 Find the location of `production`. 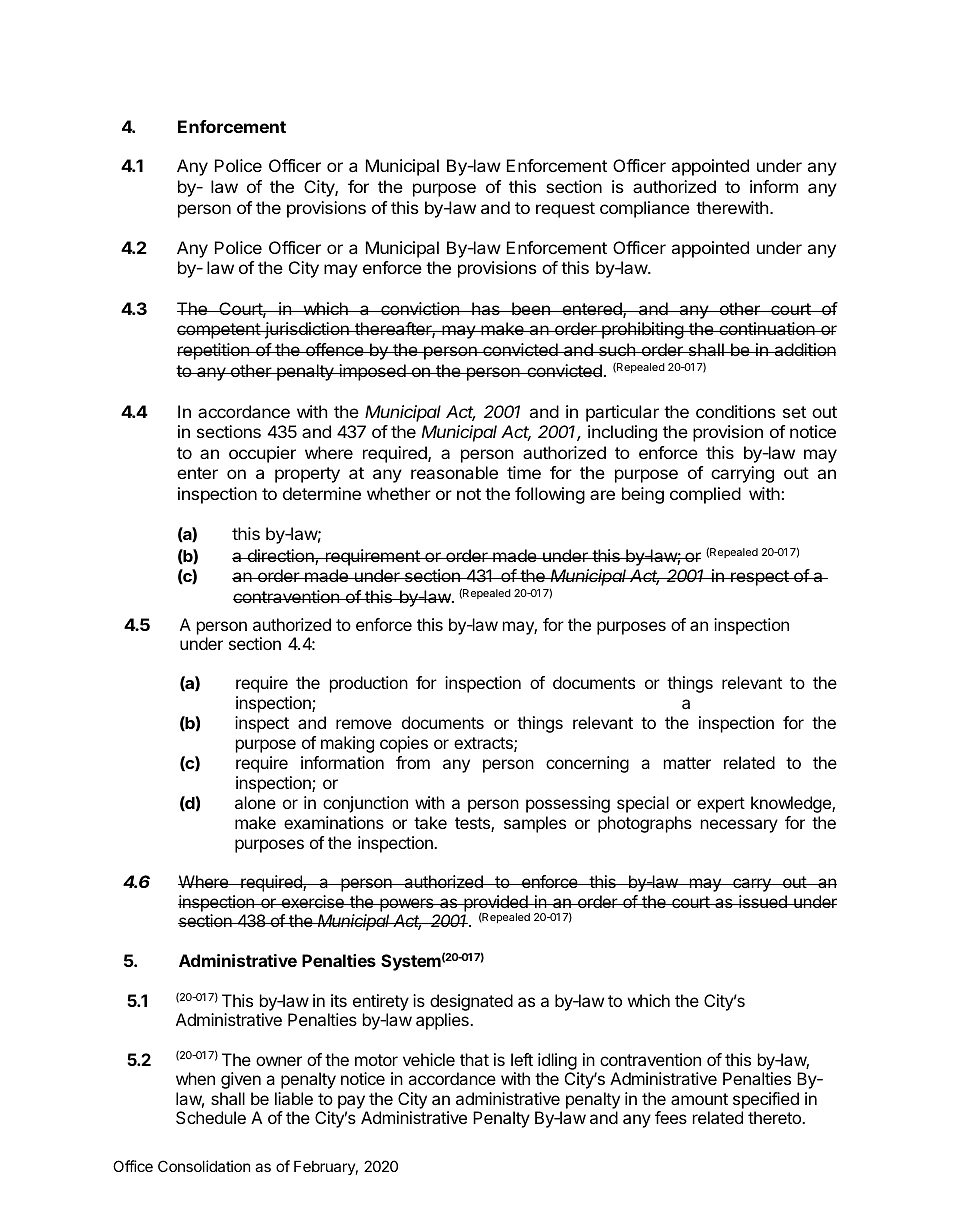

production is located at coordinates (369, 684).
